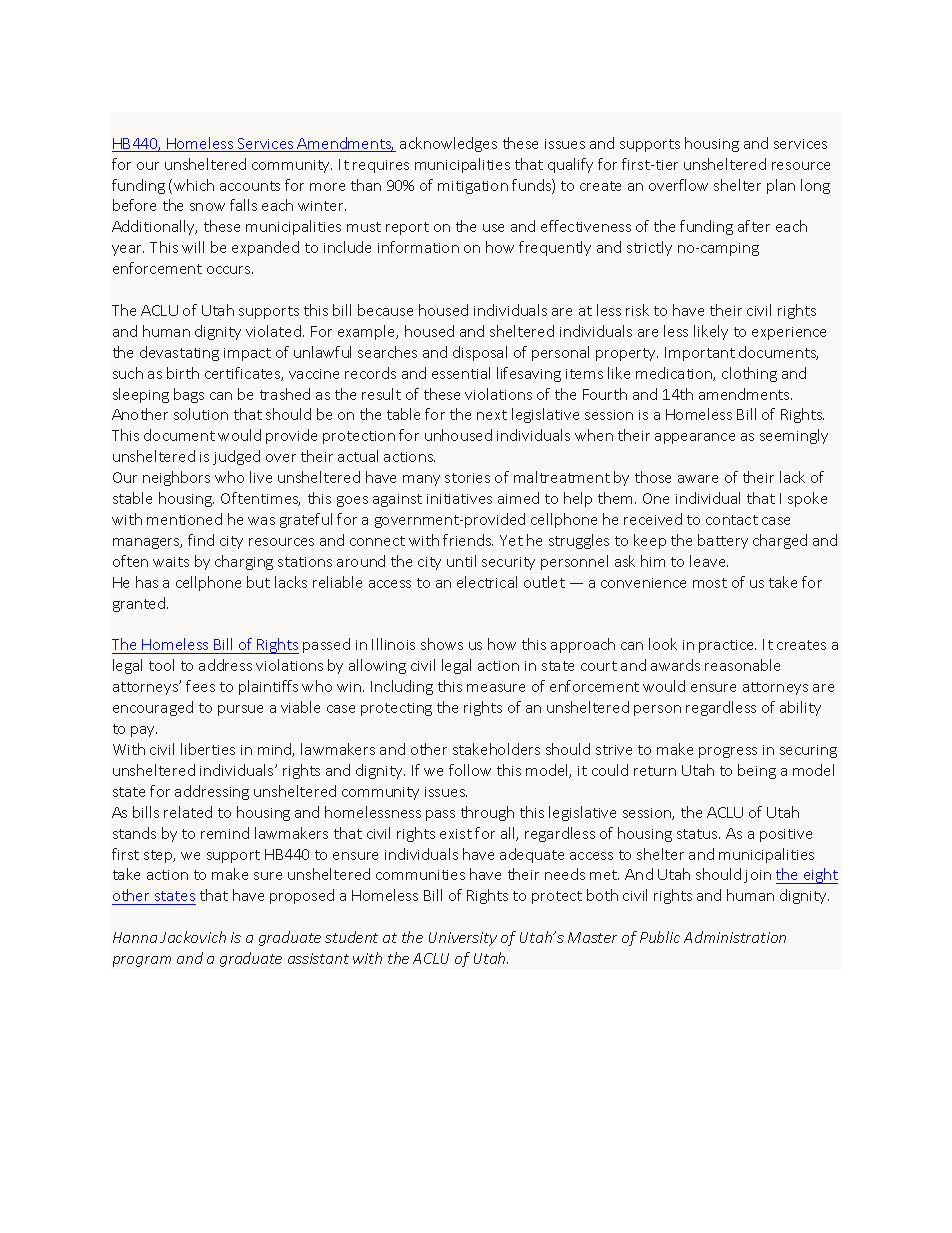  Describe the element at coordinates (749, 374) in the image. I see `clothing` at that location.
